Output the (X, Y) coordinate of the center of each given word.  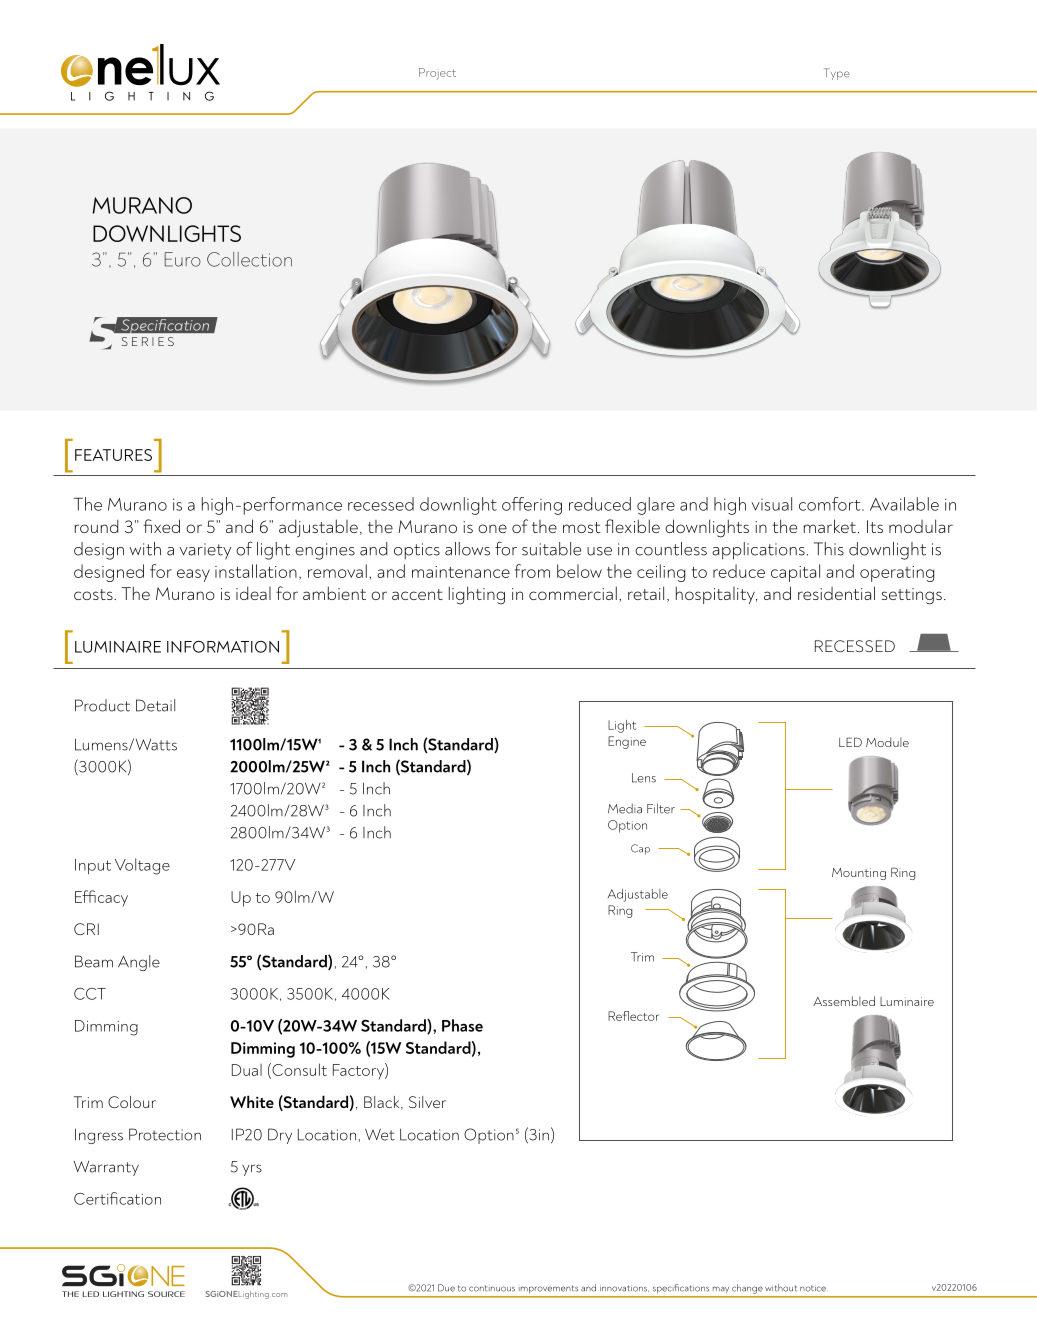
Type (837, 74)
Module (887, 742)
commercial (573, 593)
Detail (155, 705)
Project (437, 74)
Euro (183, 259)
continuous (492, 1288)
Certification (117, 1198)
